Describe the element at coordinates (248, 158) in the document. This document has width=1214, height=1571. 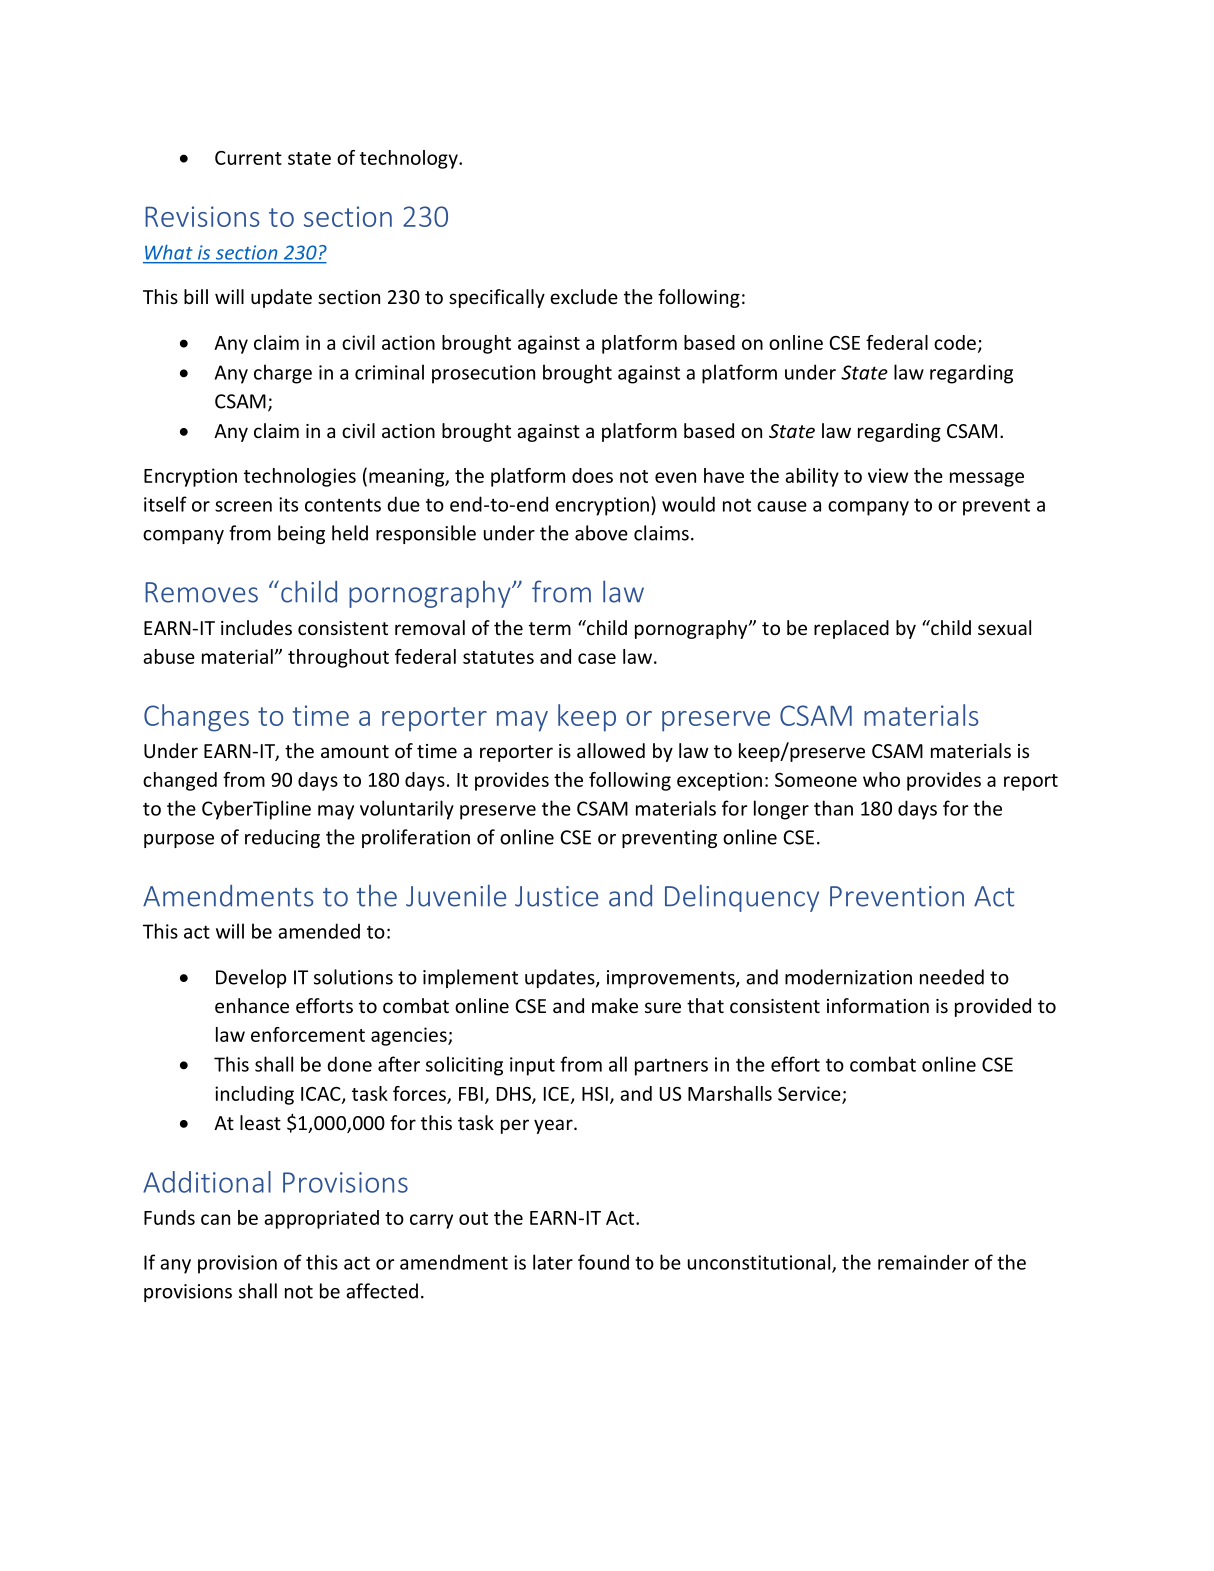
I see `Current` at that location.
